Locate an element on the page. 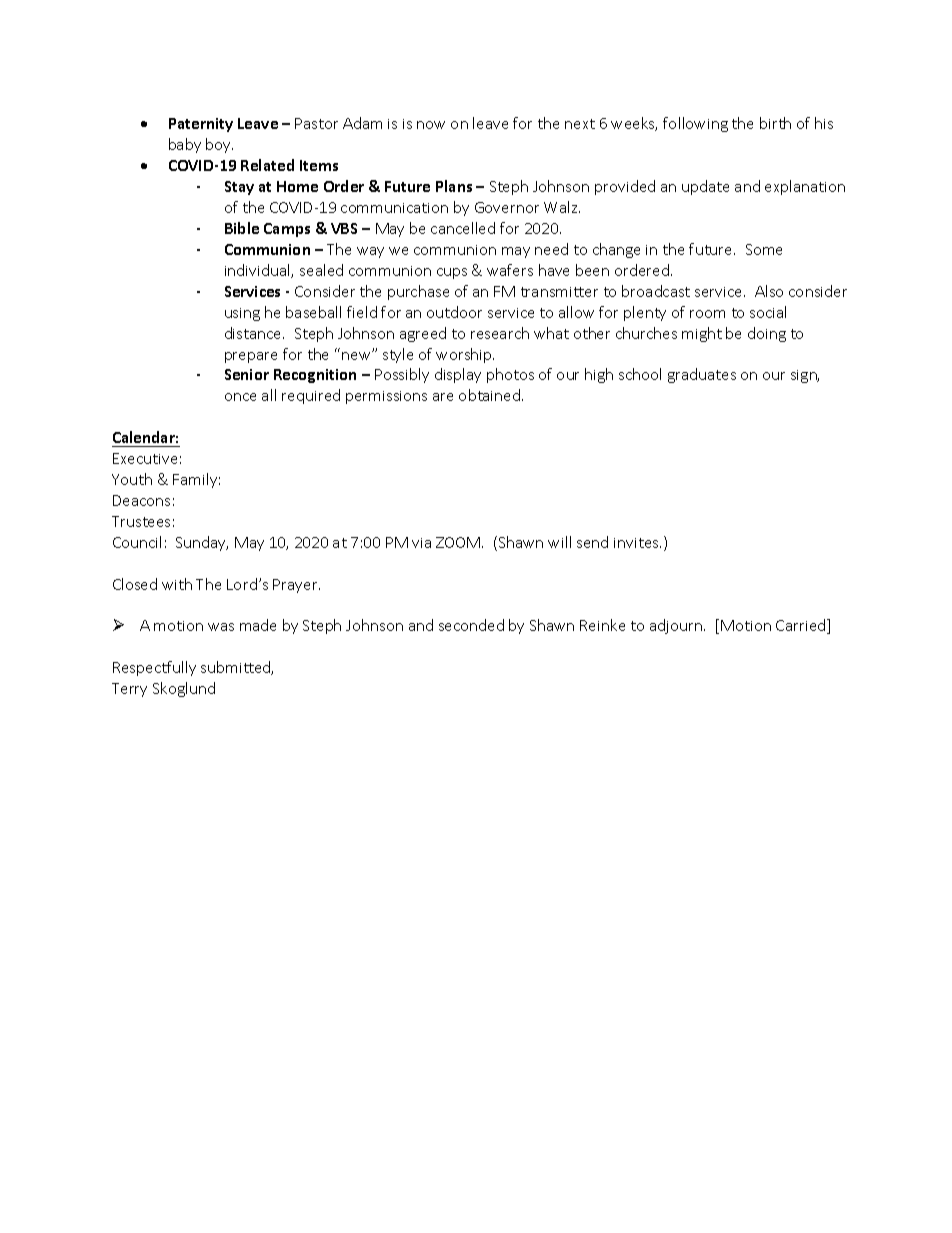 Image resolution: width=952 pixels, height=1233 pixels. birth is located at coordinates (775, 123).
